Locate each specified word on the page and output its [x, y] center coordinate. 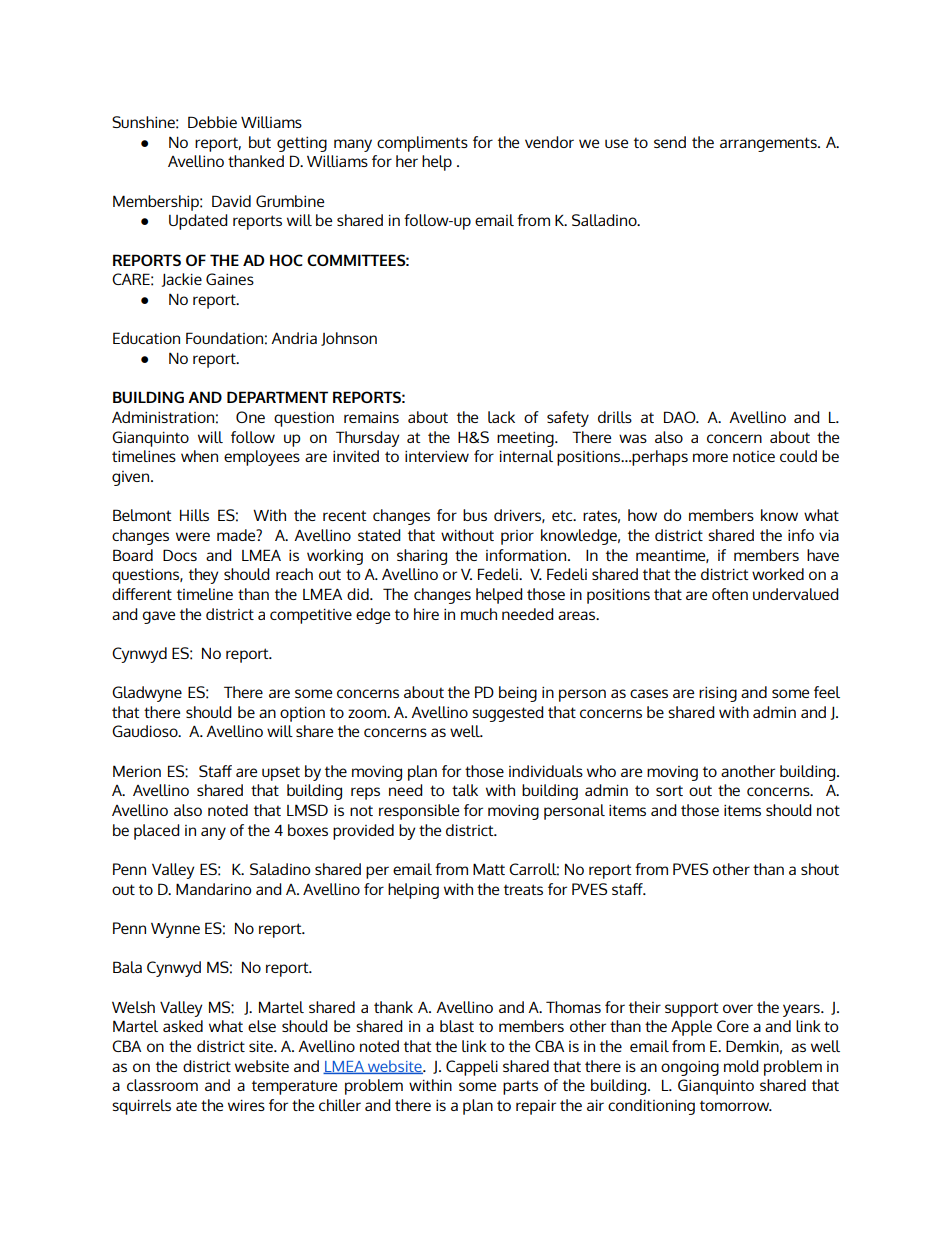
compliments [422, 144]
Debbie [212, 122]
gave [158, 617]
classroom [162, 1085]
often [730, 594]
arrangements [769, 144]
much [479, 614]
